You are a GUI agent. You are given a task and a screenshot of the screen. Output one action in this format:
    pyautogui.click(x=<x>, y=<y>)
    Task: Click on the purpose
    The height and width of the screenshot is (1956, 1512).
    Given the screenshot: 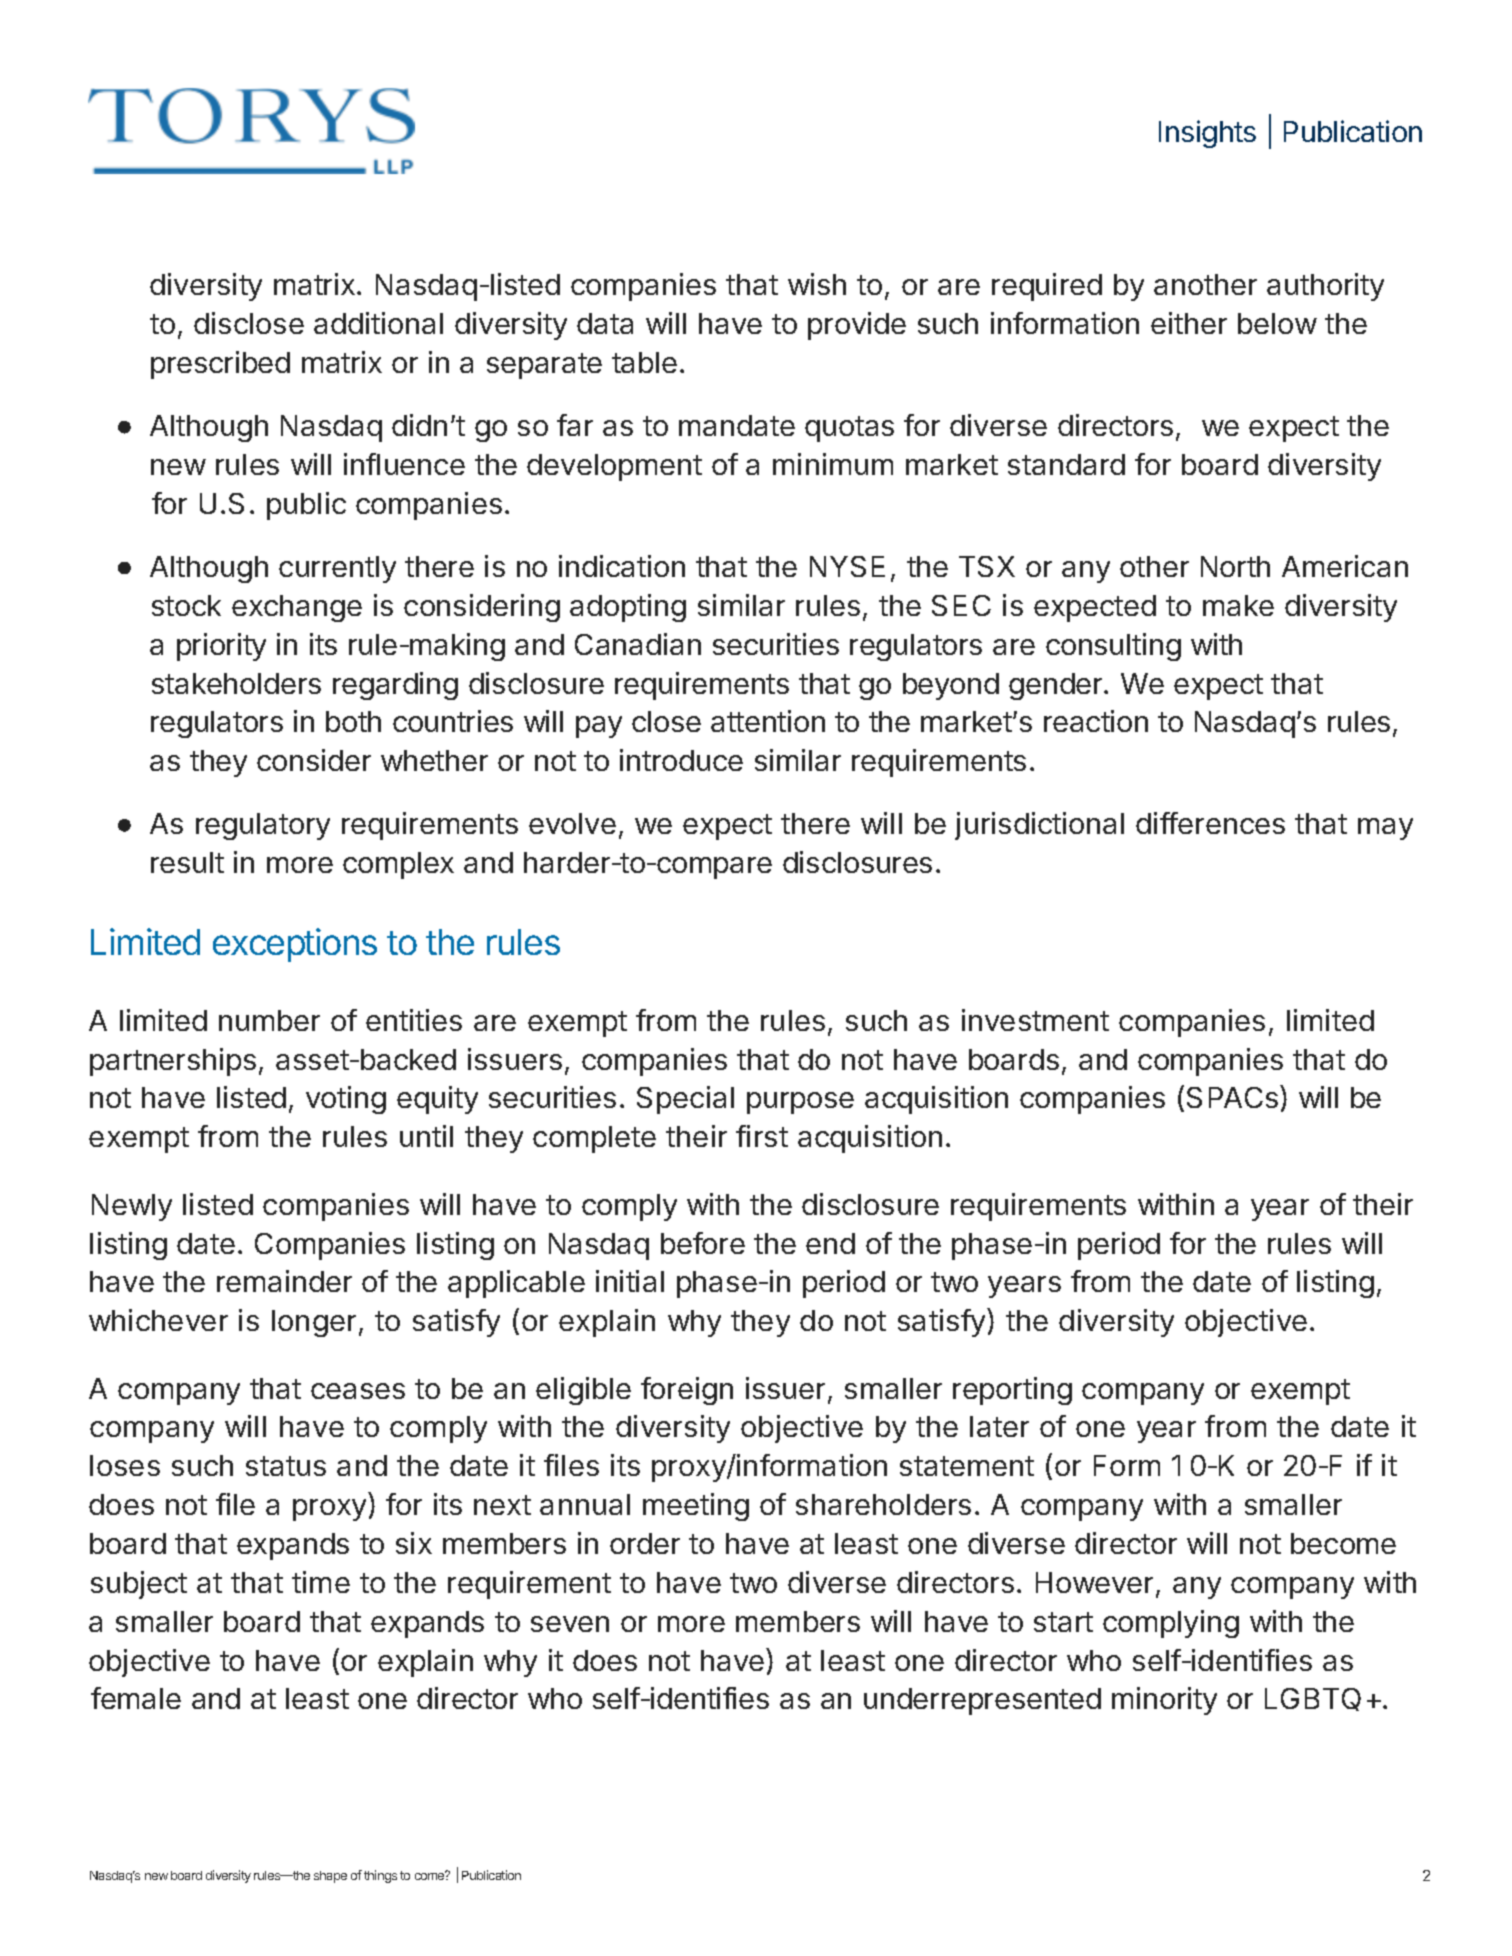 What is the action you would take?
    pyautogui.click(x=800, y=1103)
